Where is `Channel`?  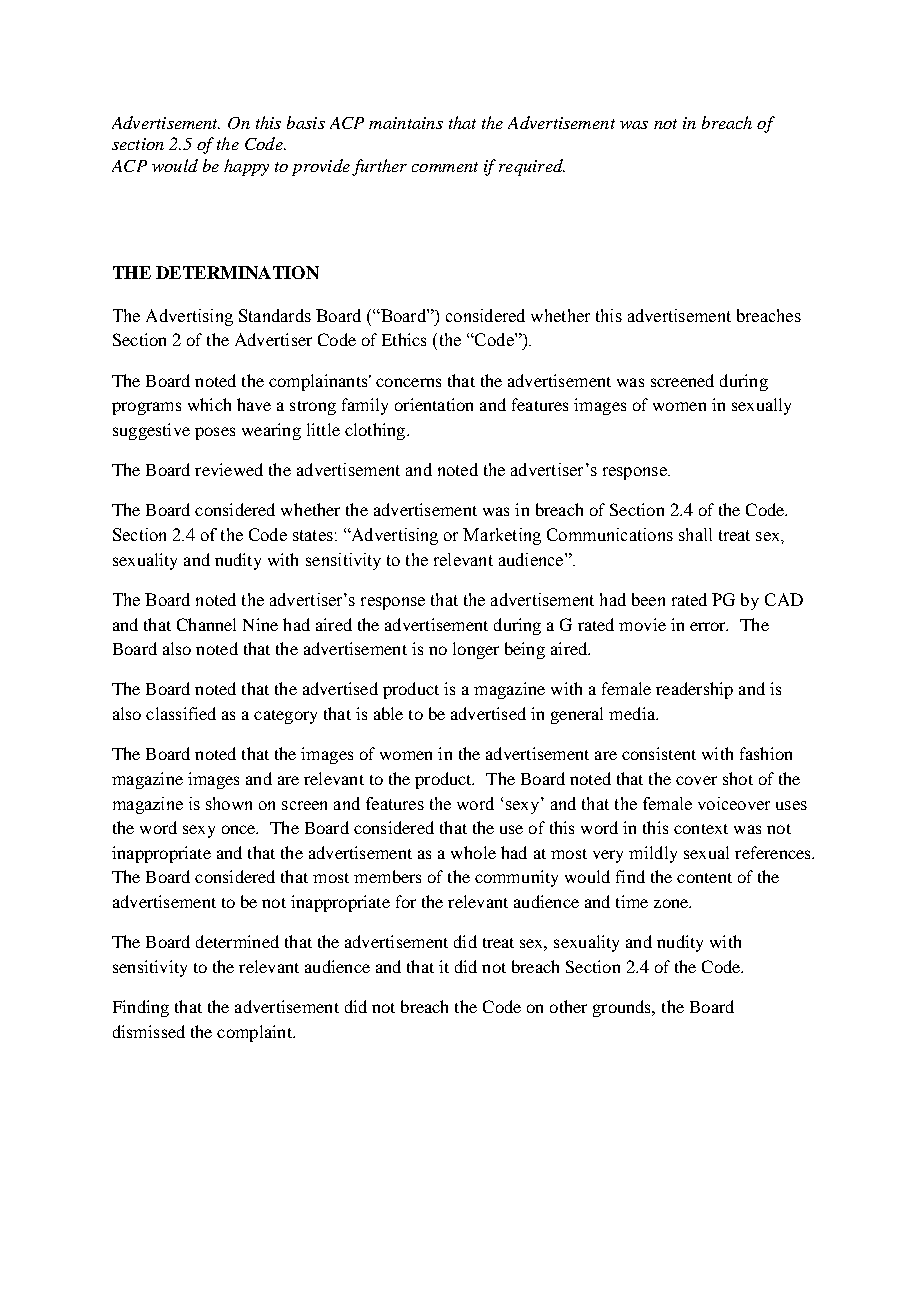 Channel is located at coordinates (206, 624).
